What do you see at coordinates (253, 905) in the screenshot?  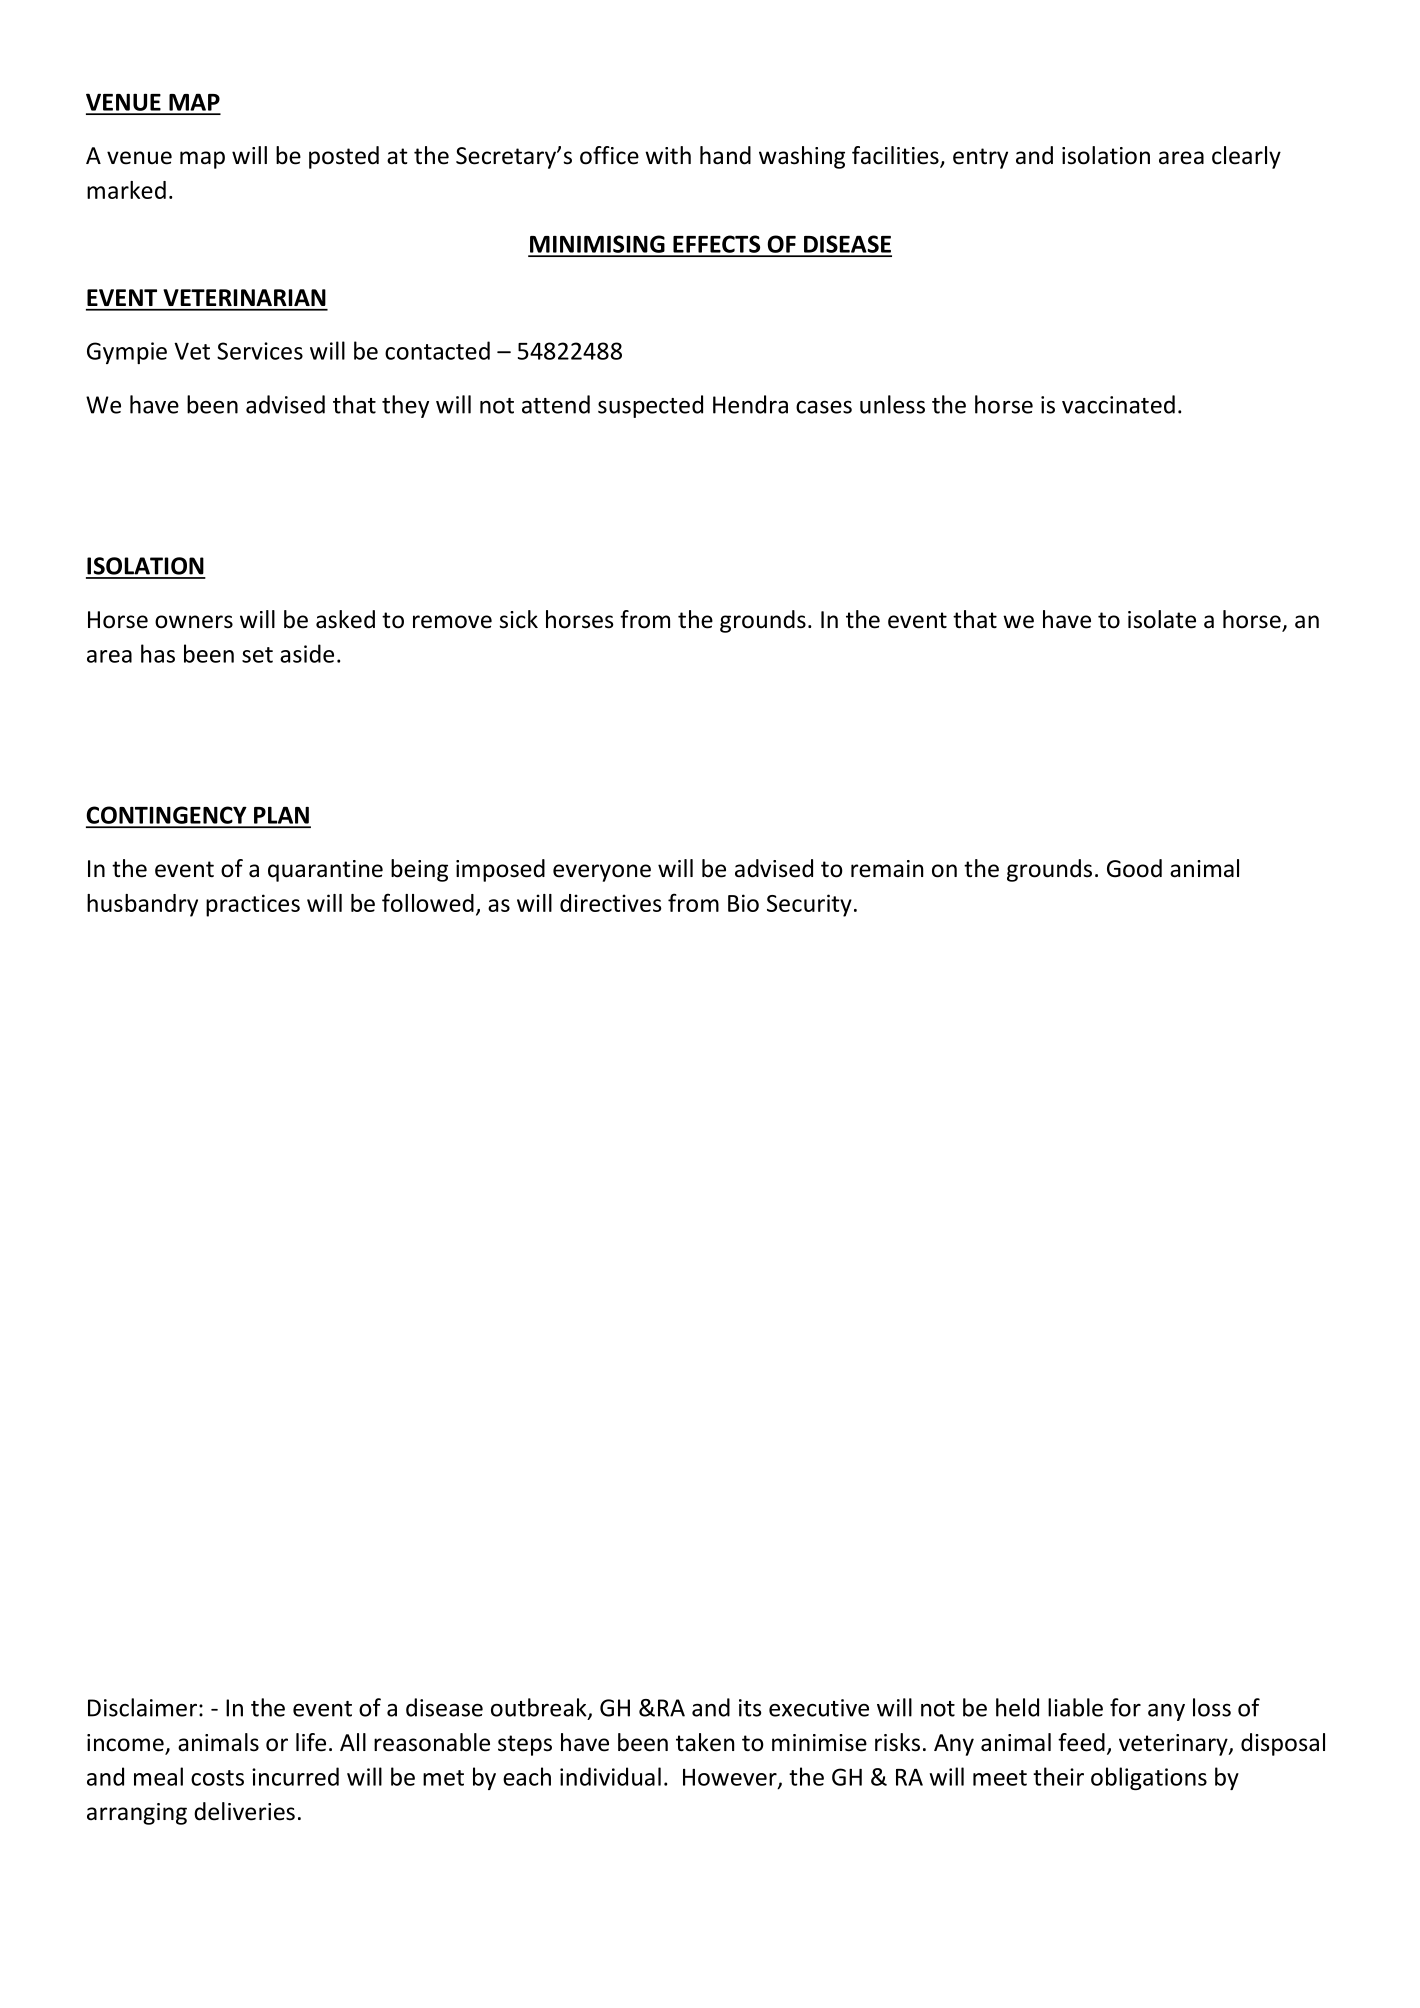 I see `practices` at bounding box center [253, 905].
